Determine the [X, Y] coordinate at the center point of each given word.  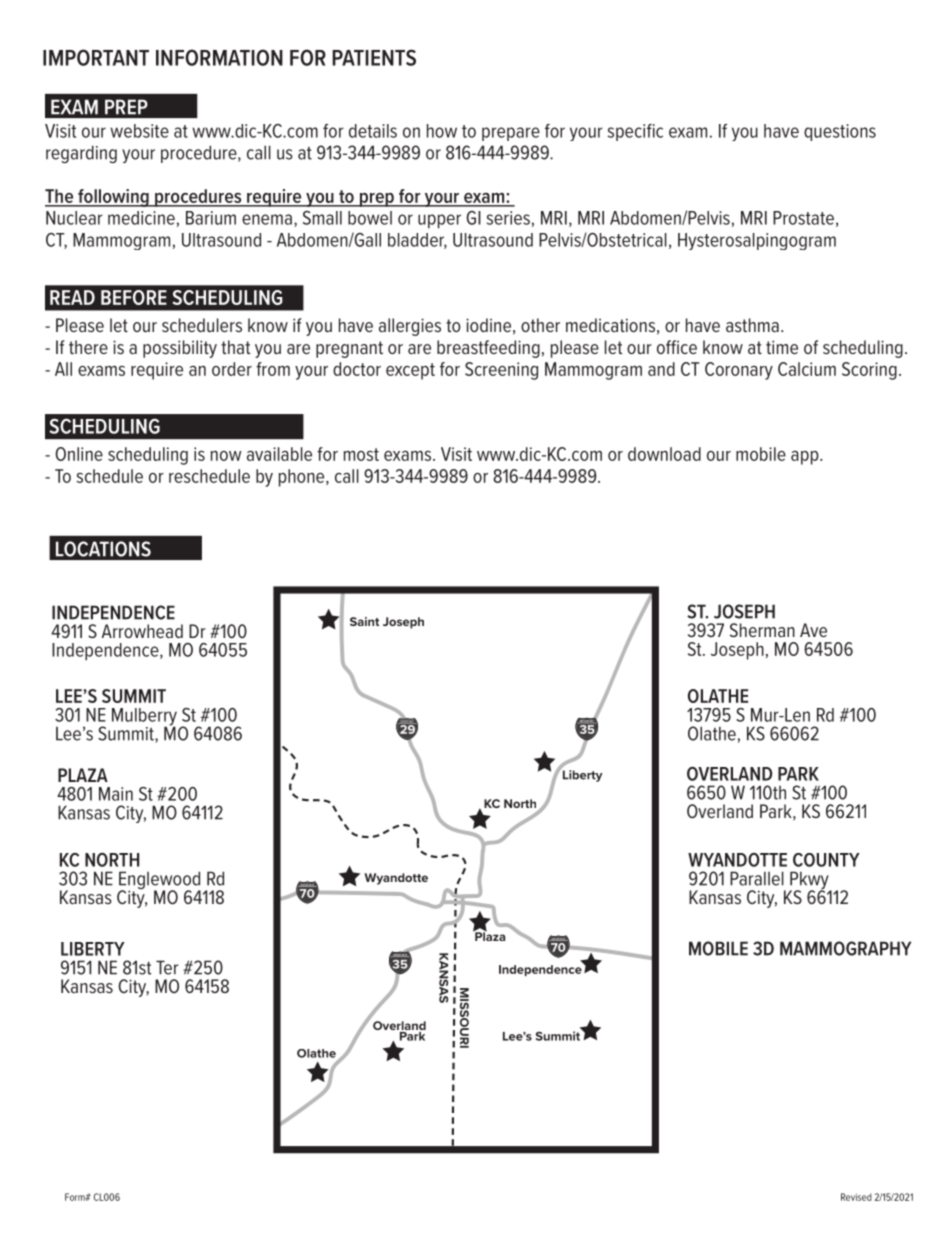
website [139, 131]
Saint [364, 621]
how [442, 131]
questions [840, 132]
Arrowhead [142, 631]
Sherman [762, 630]
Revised [856, 1197]
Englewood [160, 881]
